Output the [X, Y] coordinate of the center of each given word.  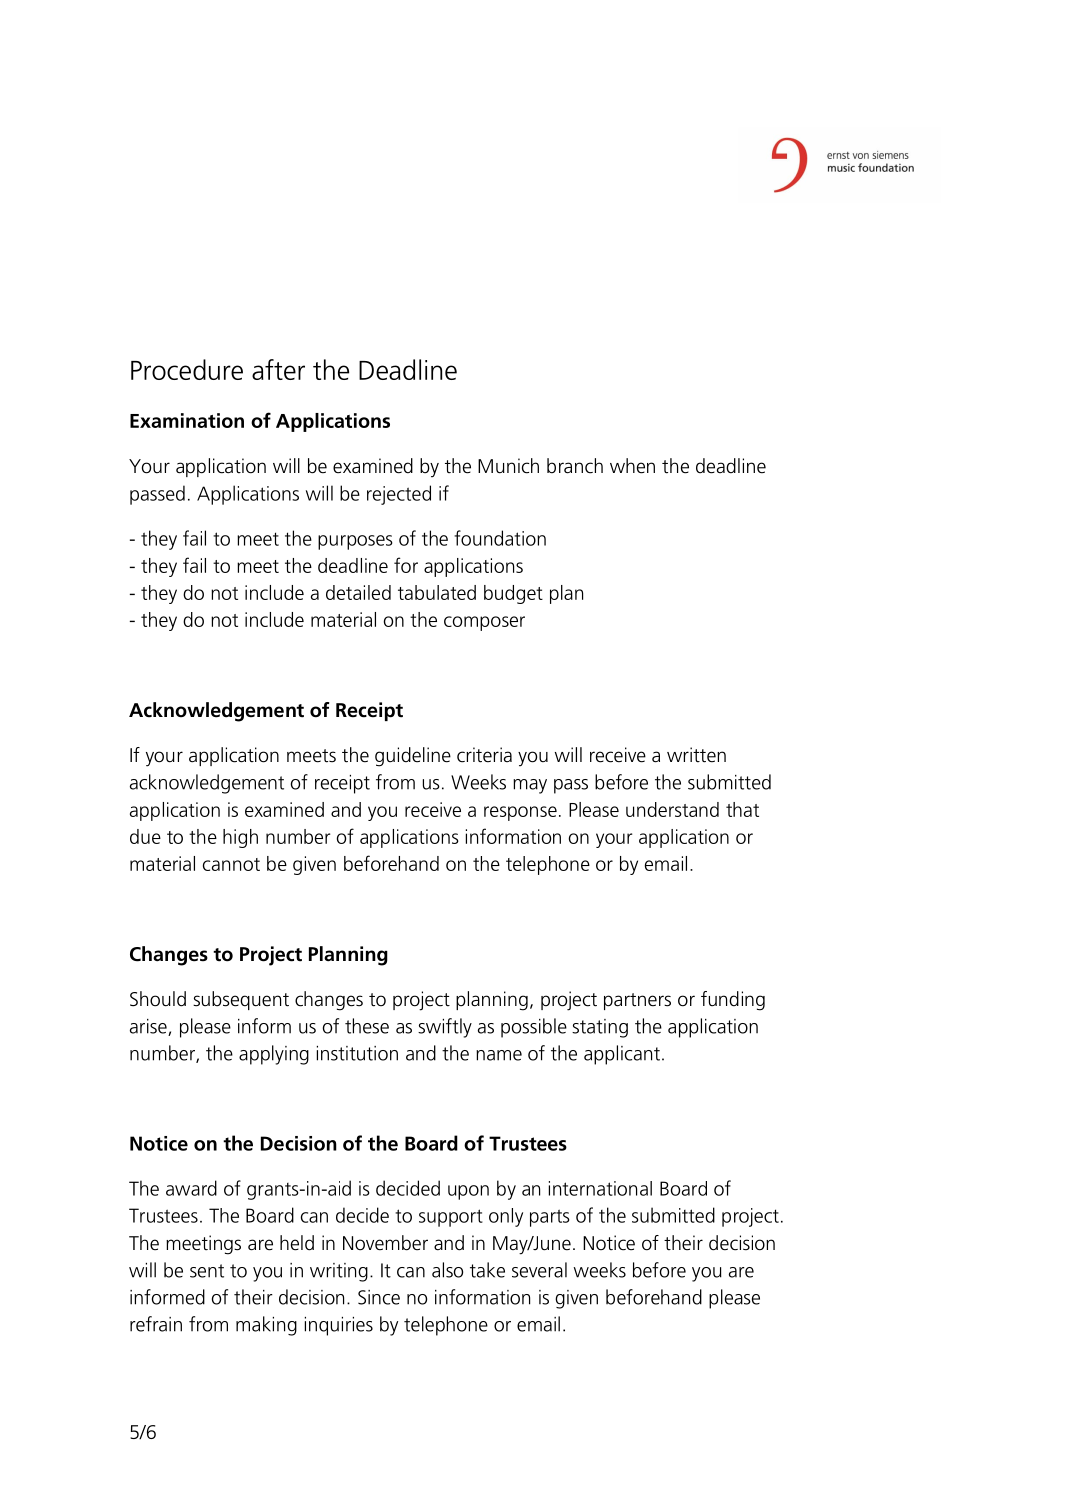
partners [637, 1001]
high [240, 838]
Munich [508, 466]
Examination [187, 420]
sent [207, 1271]
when [632, 466]
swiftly [445, 1028]
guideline [413, 757]
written [696, 755]
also [447, 1270]
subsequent [241, 1000]
